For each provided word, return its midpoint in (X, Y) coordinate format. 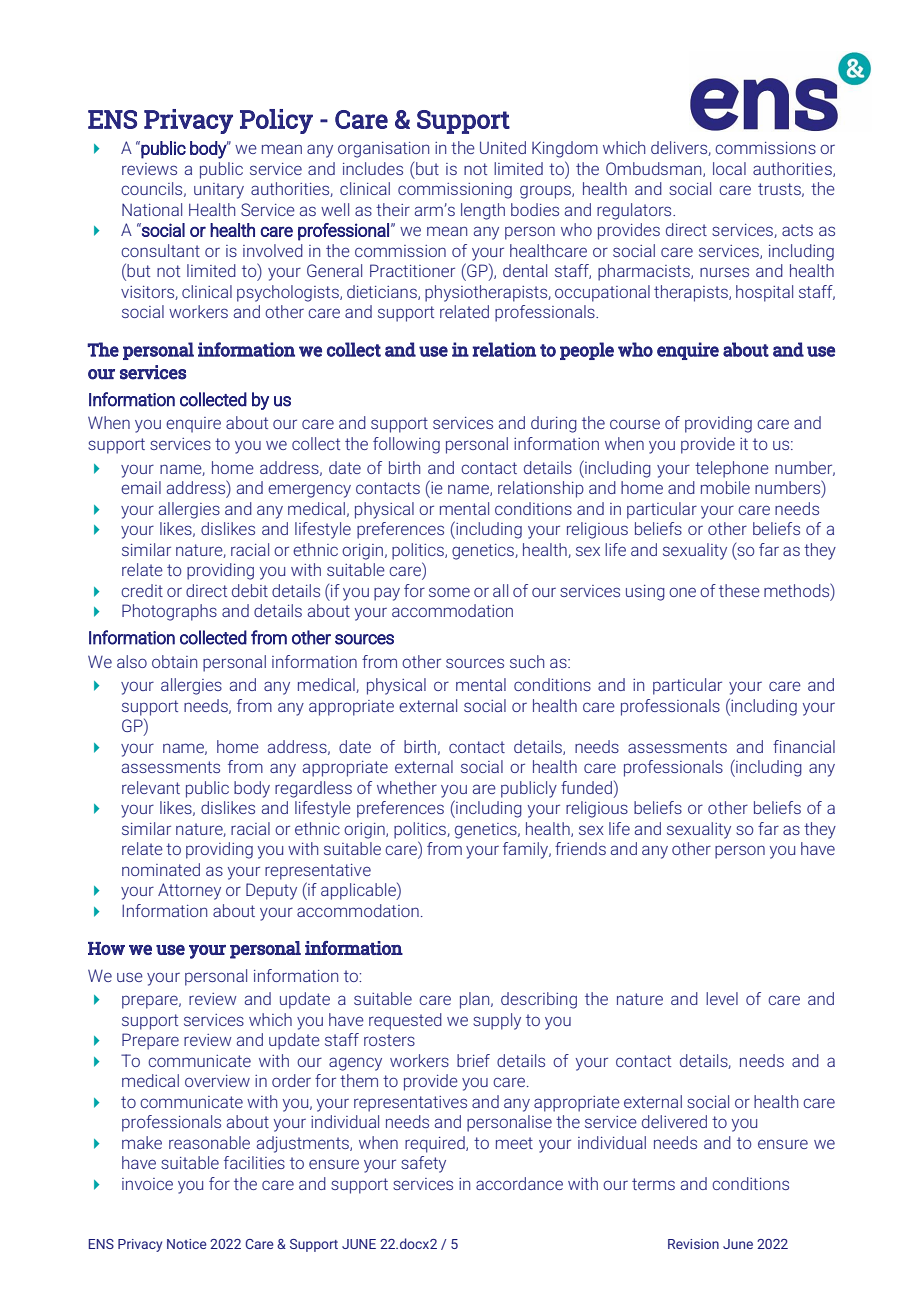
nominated (161, 869)
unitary (219, 191)
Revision (693, 1244)
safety (423, 1164)
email (141, 487)
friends (580, 848)
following (406, 445)
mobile (725, 487)
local (729, 168)
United (503, 147)
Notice (187, 1244)
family (527, 850)
